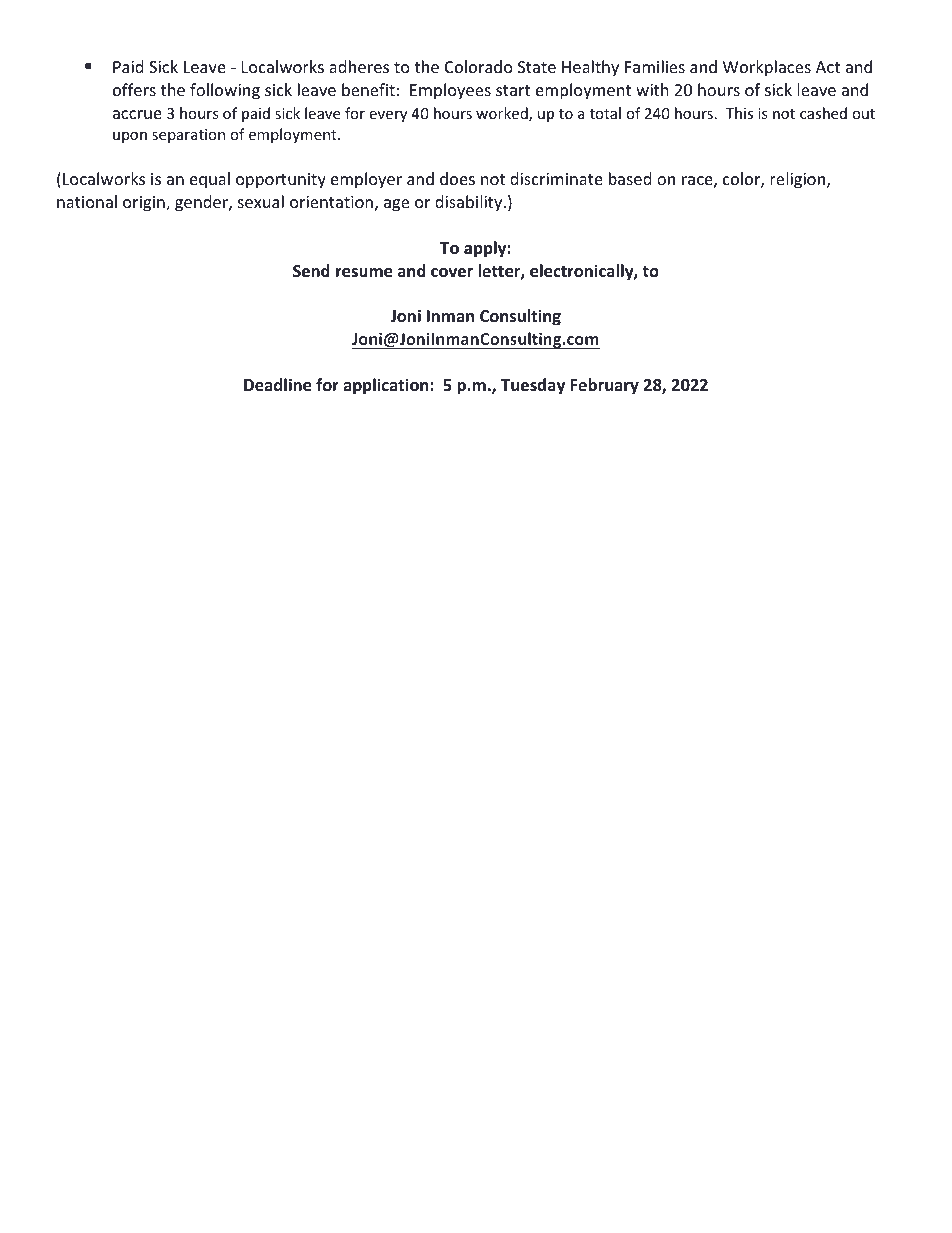 Image resolution: width=952 pixels, height=1233 pixels. What do you see at coordinates (630, 178) in the screenshot?
I see `based` at bounding box center [630, 178].
